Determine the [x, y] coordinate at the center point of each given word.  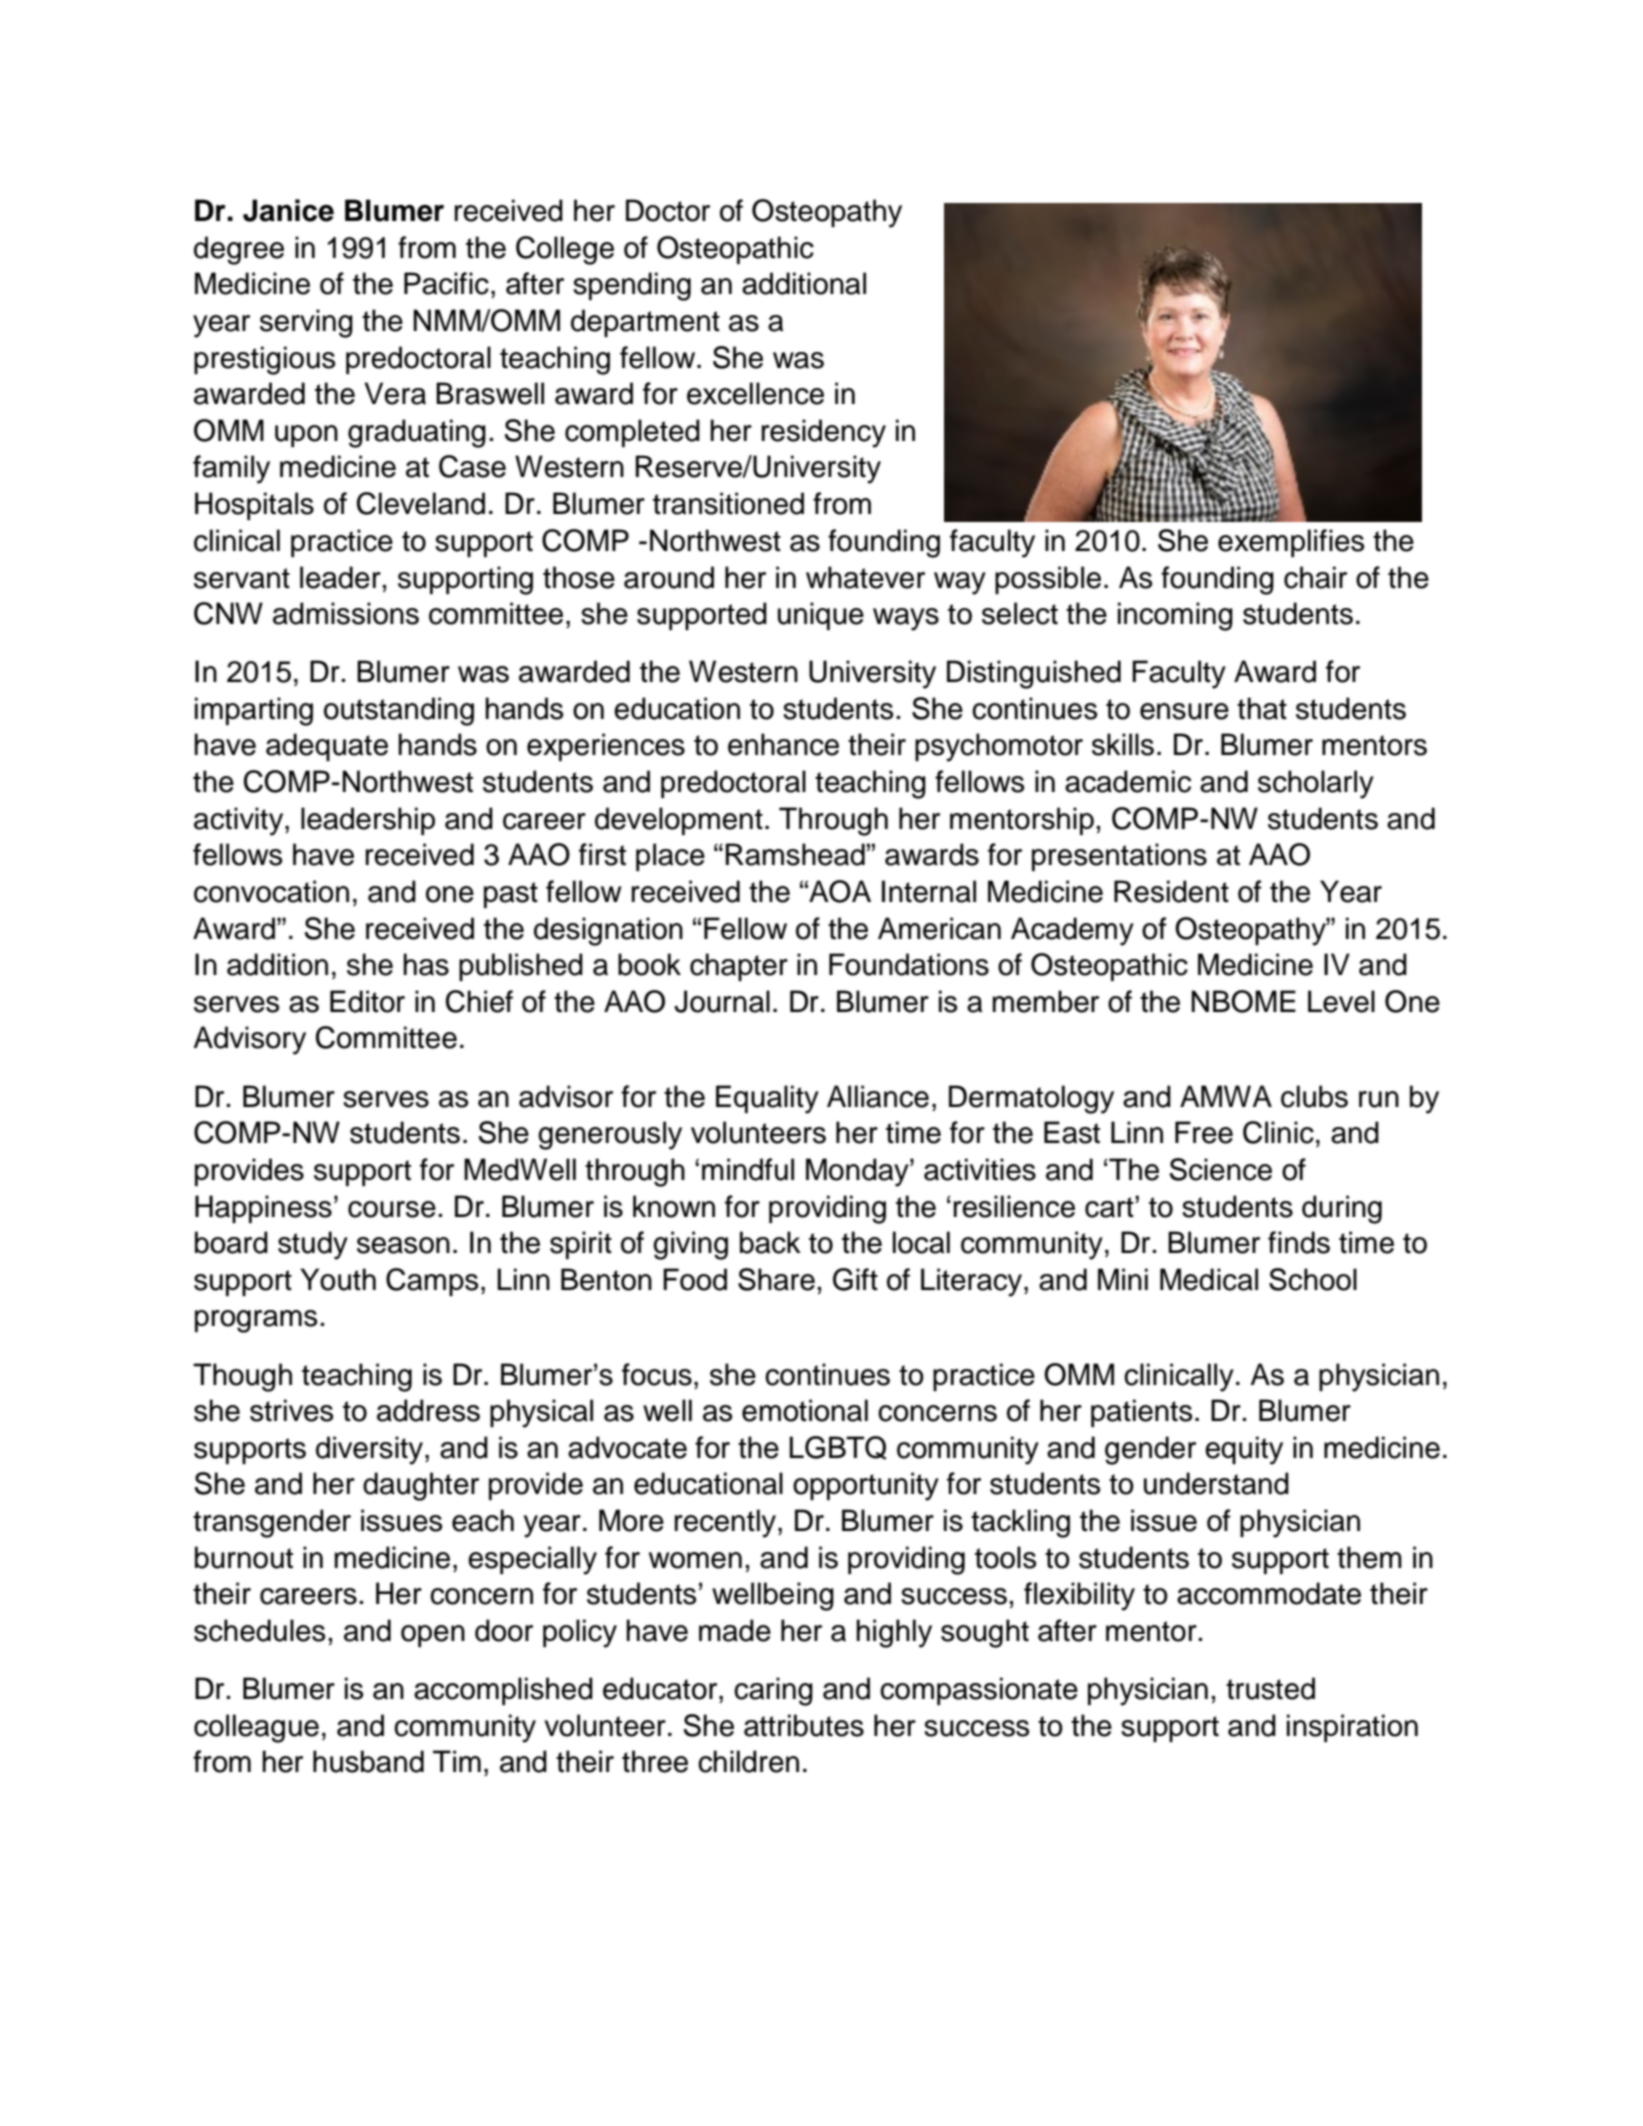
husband [368, 1761]
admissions [346, 613]
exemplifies [1291, 543]
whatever [865, 577]
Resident [1171, 891]
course [392, 1209]
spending [632, 286]
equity [1244, 1450]
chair [1315, 577]
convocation [271, 891]
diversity [369, 1450]
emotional [805, 1410]
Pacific [446, 283]
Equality [767, 1099]
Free [1204, 1132]
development [679, 821]
